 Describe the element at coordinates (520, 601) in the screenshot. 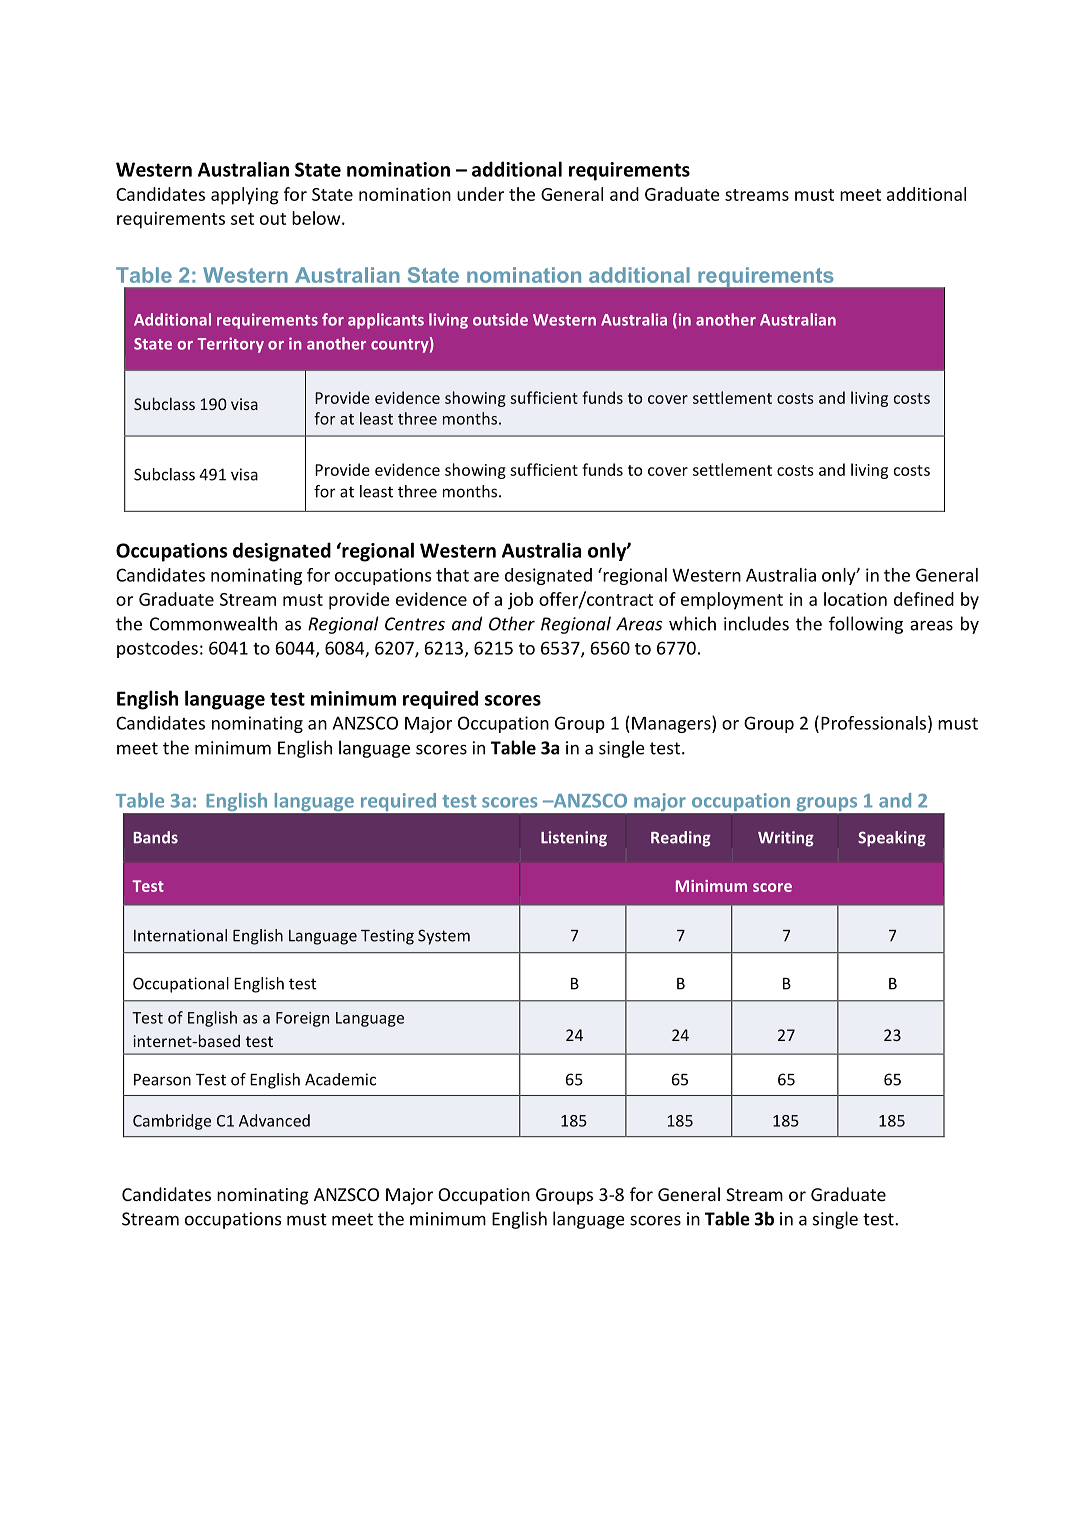

I see `job` at that location.
